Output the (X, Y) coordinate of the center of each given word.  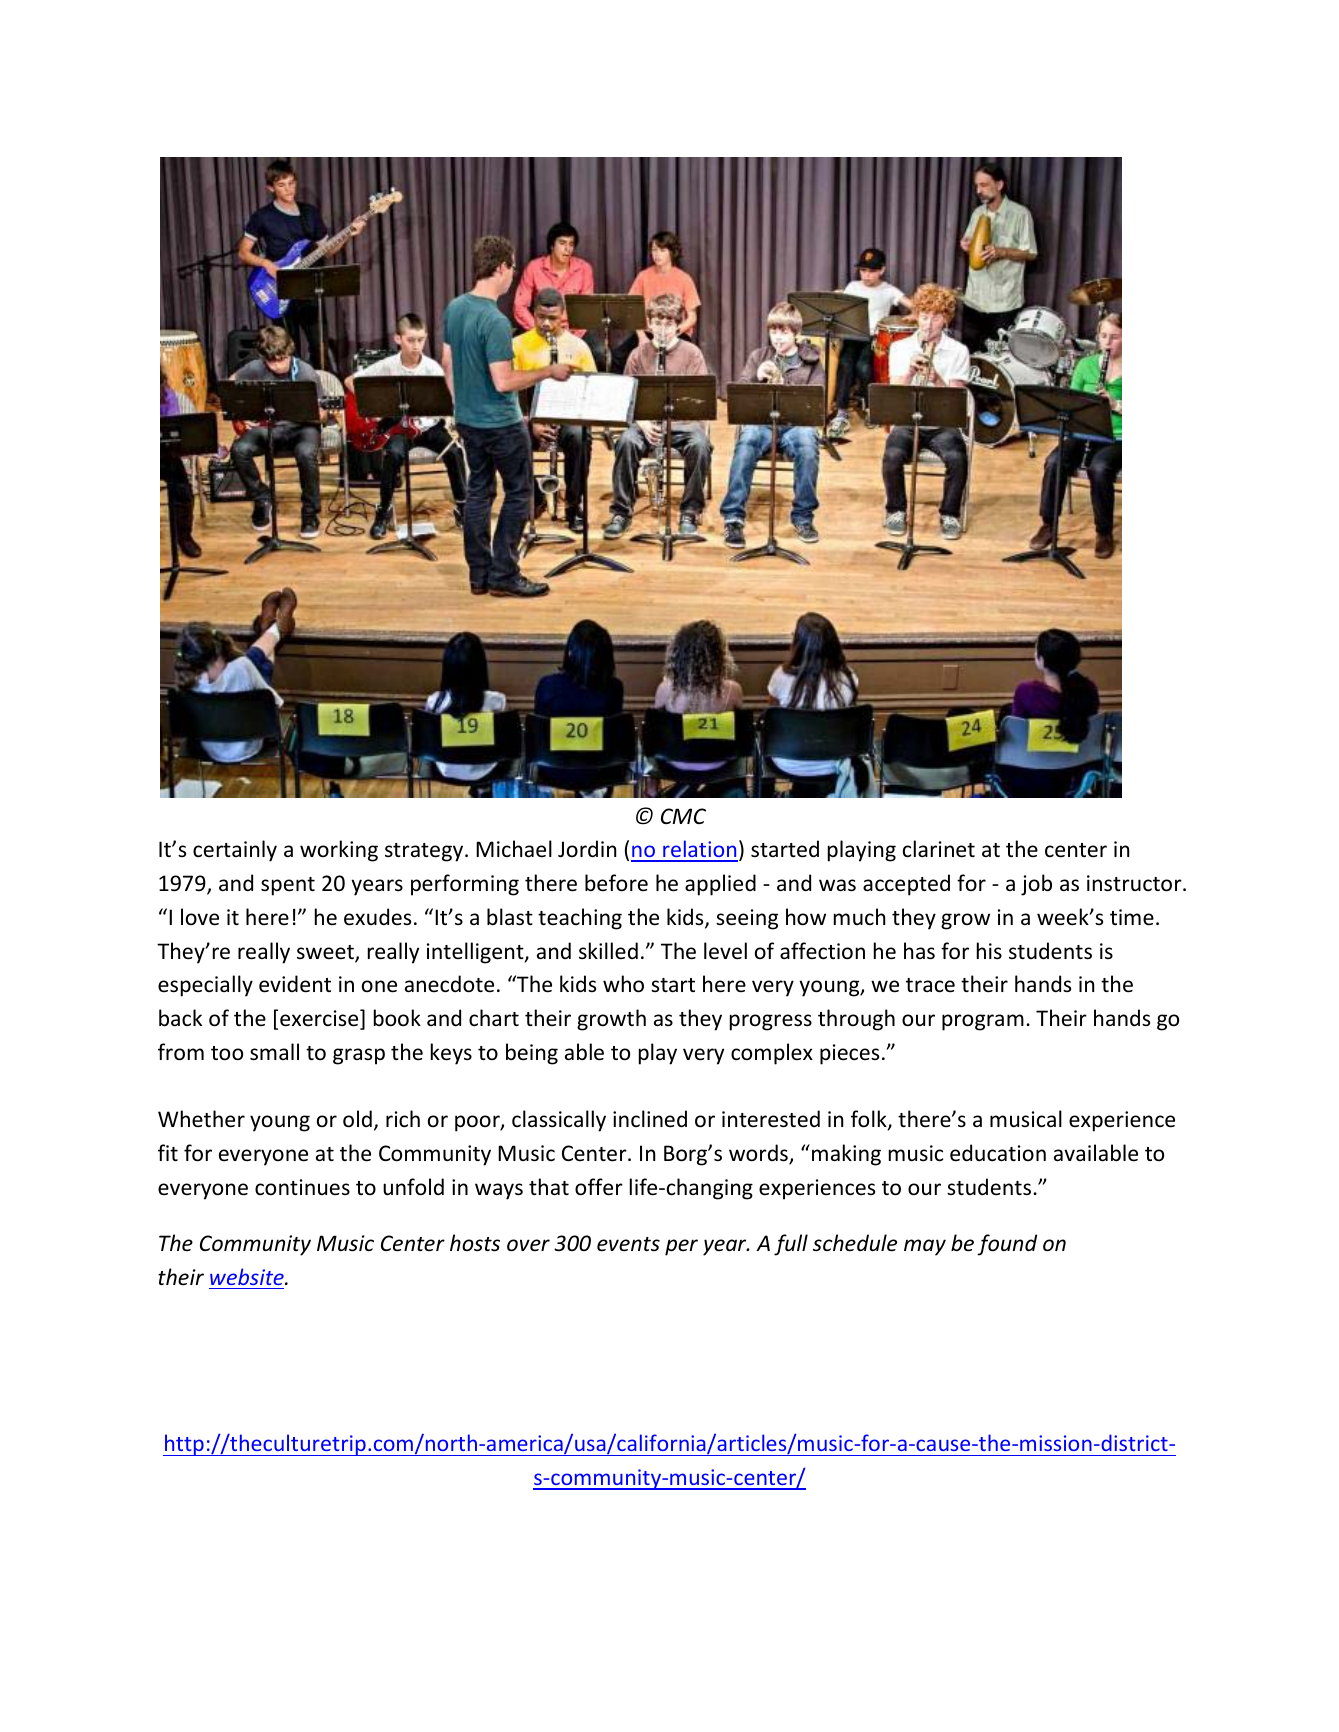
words (759, 1154)
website (248, 1276)
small (274, 1052)
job (1036, 885)
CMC (683, 816)
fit (168, 1152)
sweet (326, 953)
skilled (608, 950)
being (532, 1054)
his (989, 950)
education (998, 1153)
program (983, 1022)
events (628, 1244)
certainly (235, 851)
